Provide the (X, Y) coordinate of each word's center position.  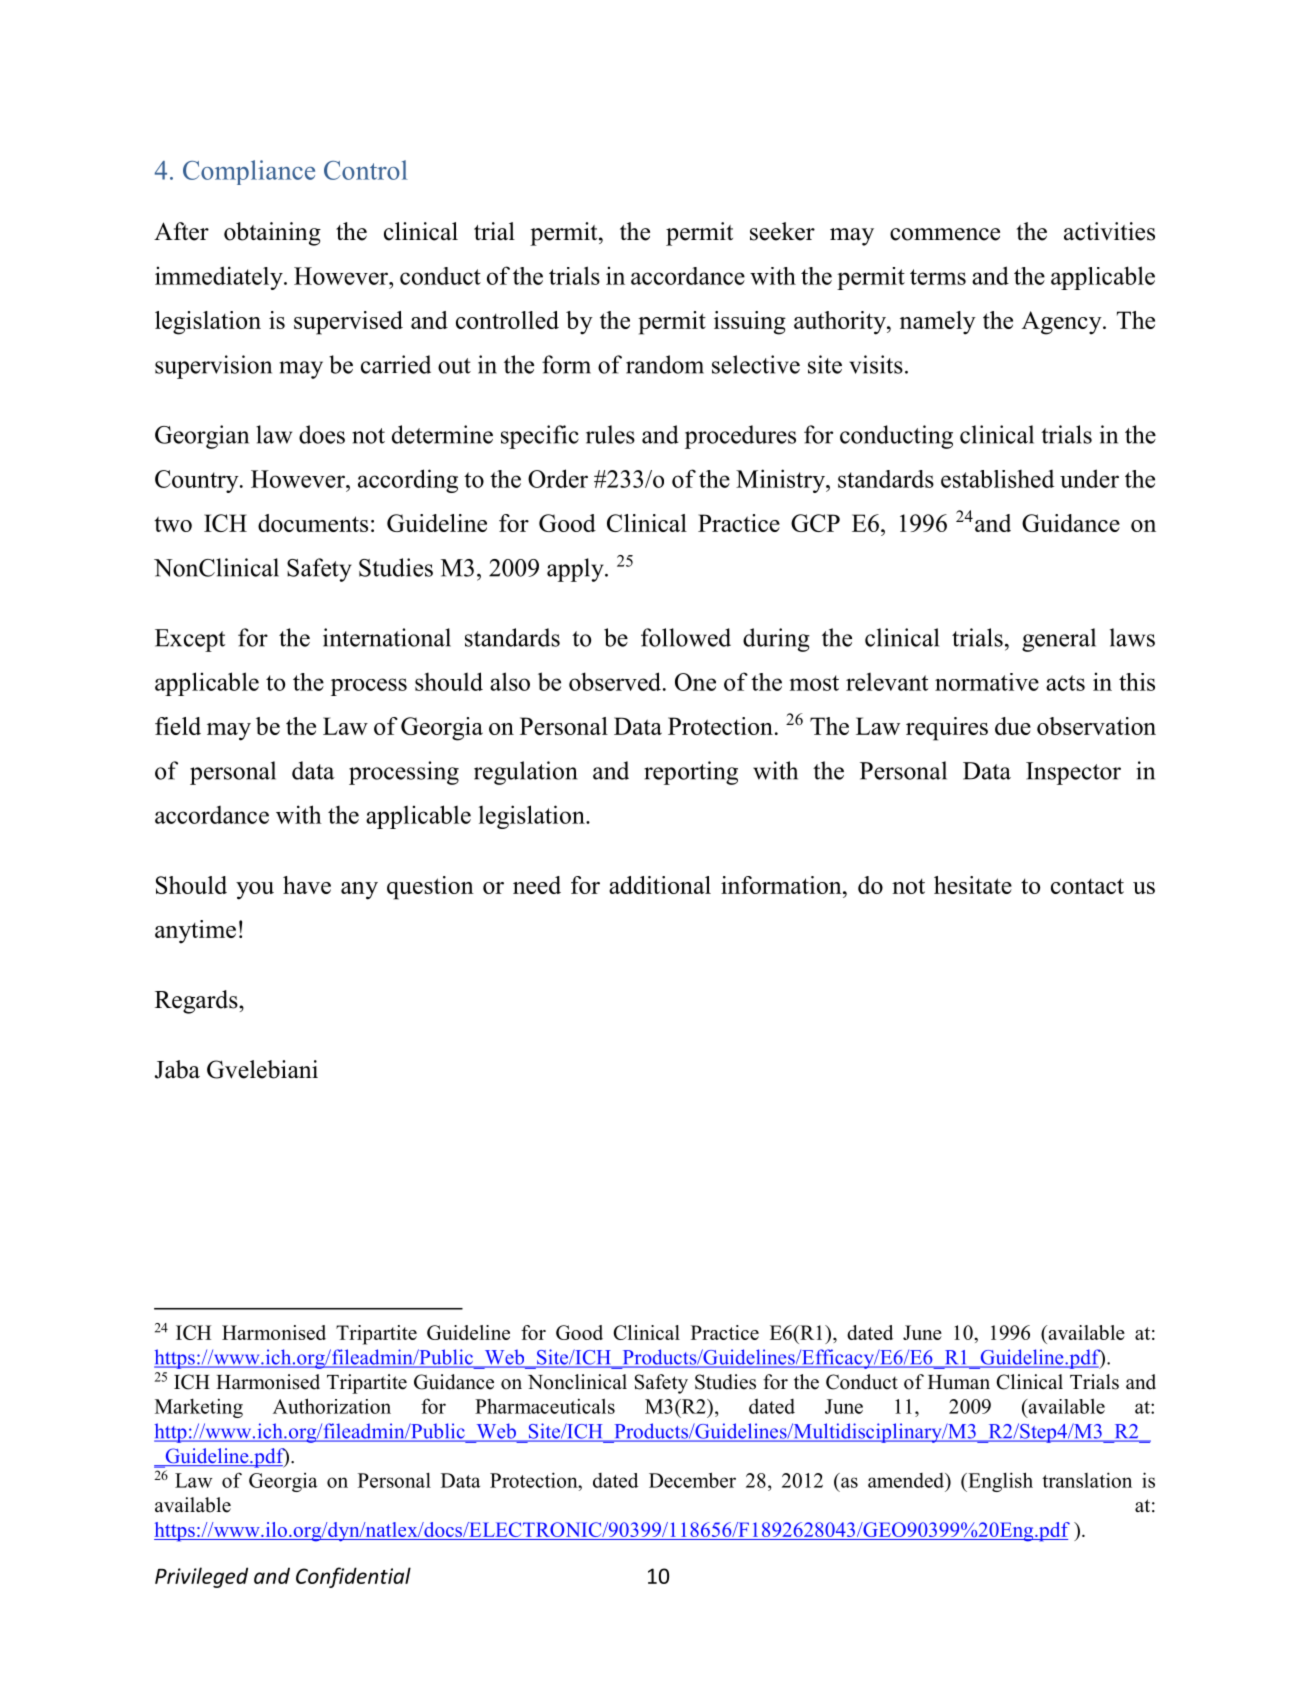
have (307, 885)
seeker (782, 231)
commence (945, 234)
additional (660, 885)
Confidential (353, 1577)
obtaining (272, 234)
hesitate (973, 885)
